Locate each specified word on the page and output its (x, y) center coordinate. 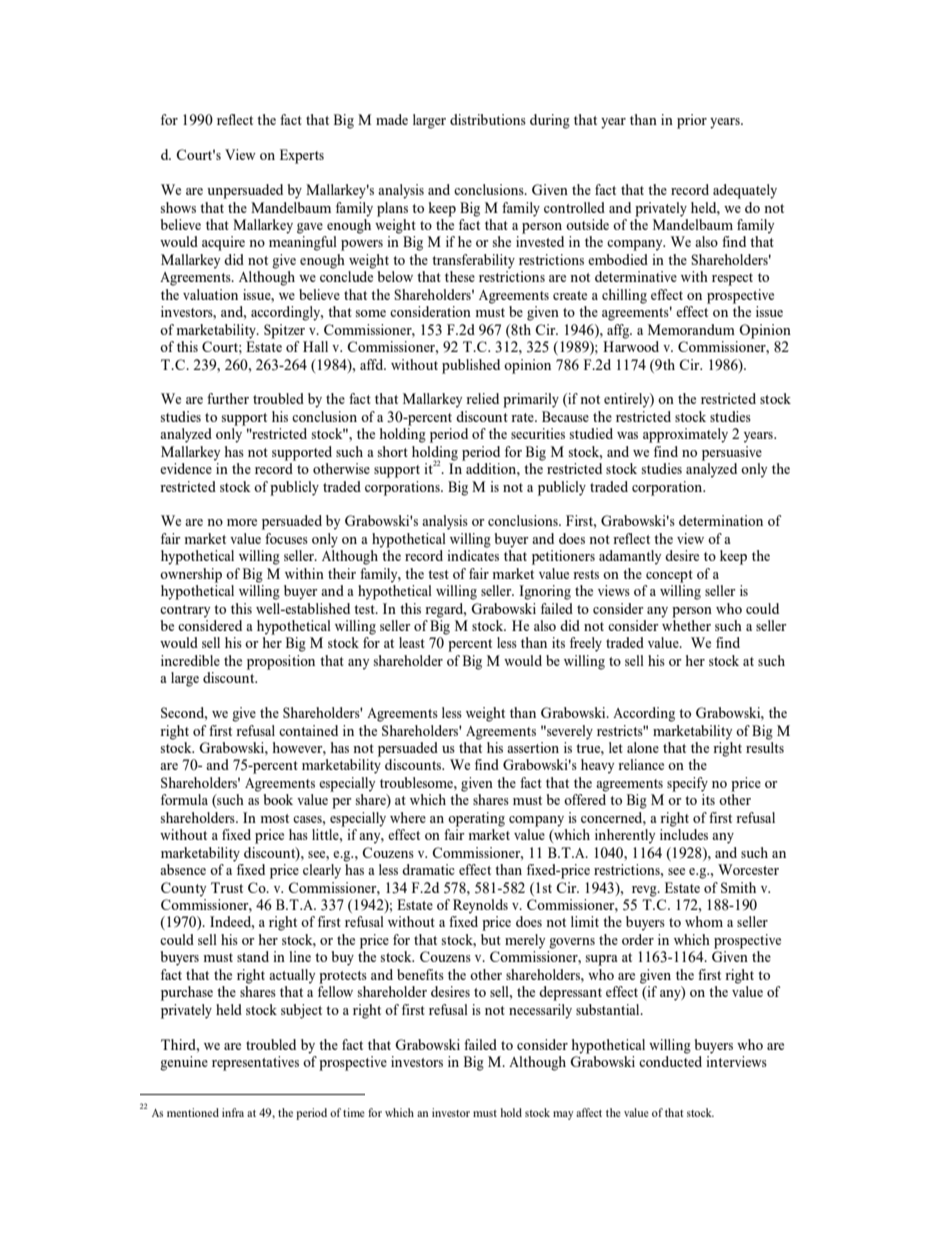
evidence (186, 468)
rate (523, 417)
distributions (488, 119)
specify (687, 784)
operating (476, 819)
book (278, 799)
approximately (685, 435)
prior (692, 121)
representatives (255, 1063)
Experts (302, 156)
